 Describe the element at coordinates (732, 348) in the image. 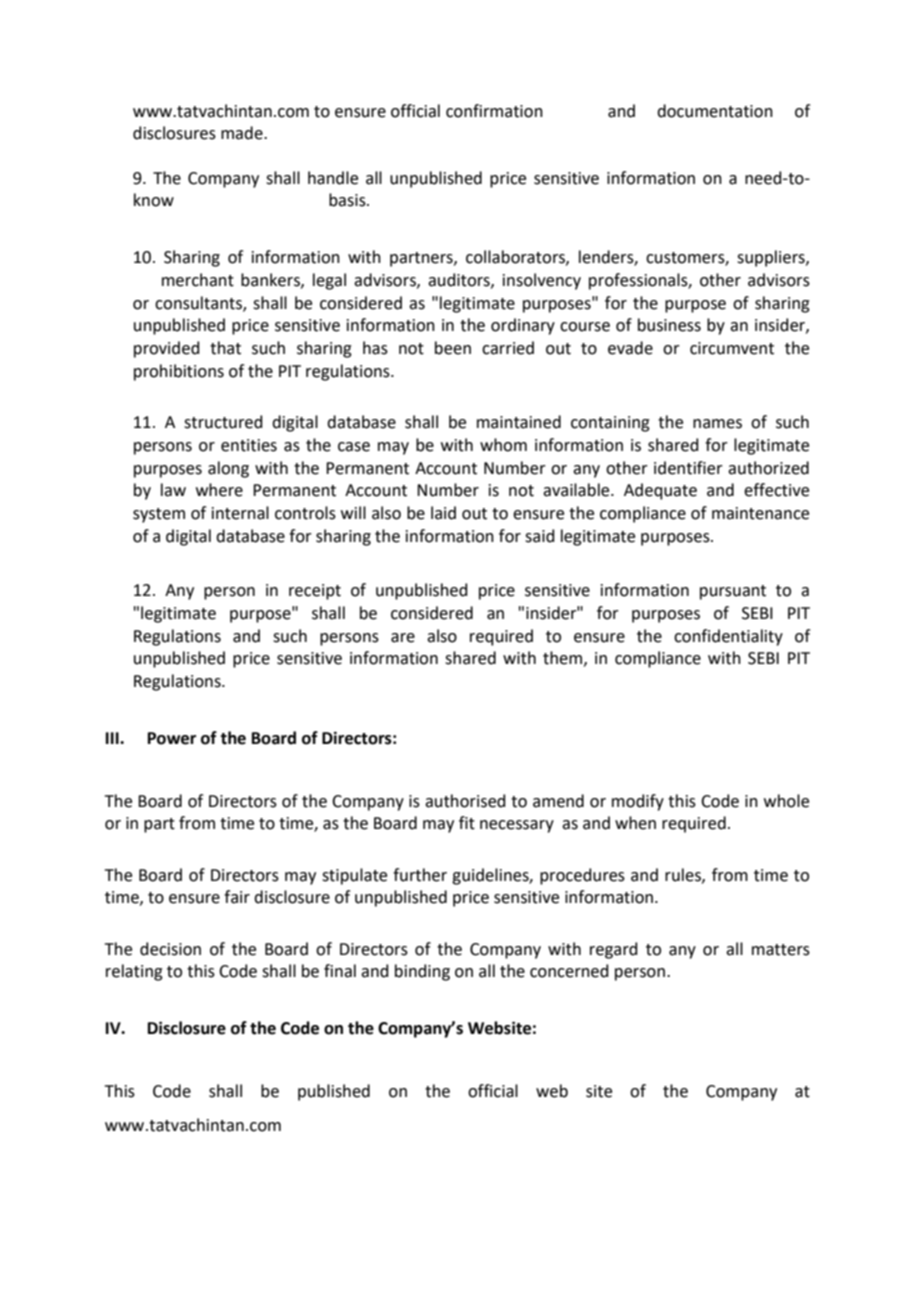

I see `circumvent` at that location.
